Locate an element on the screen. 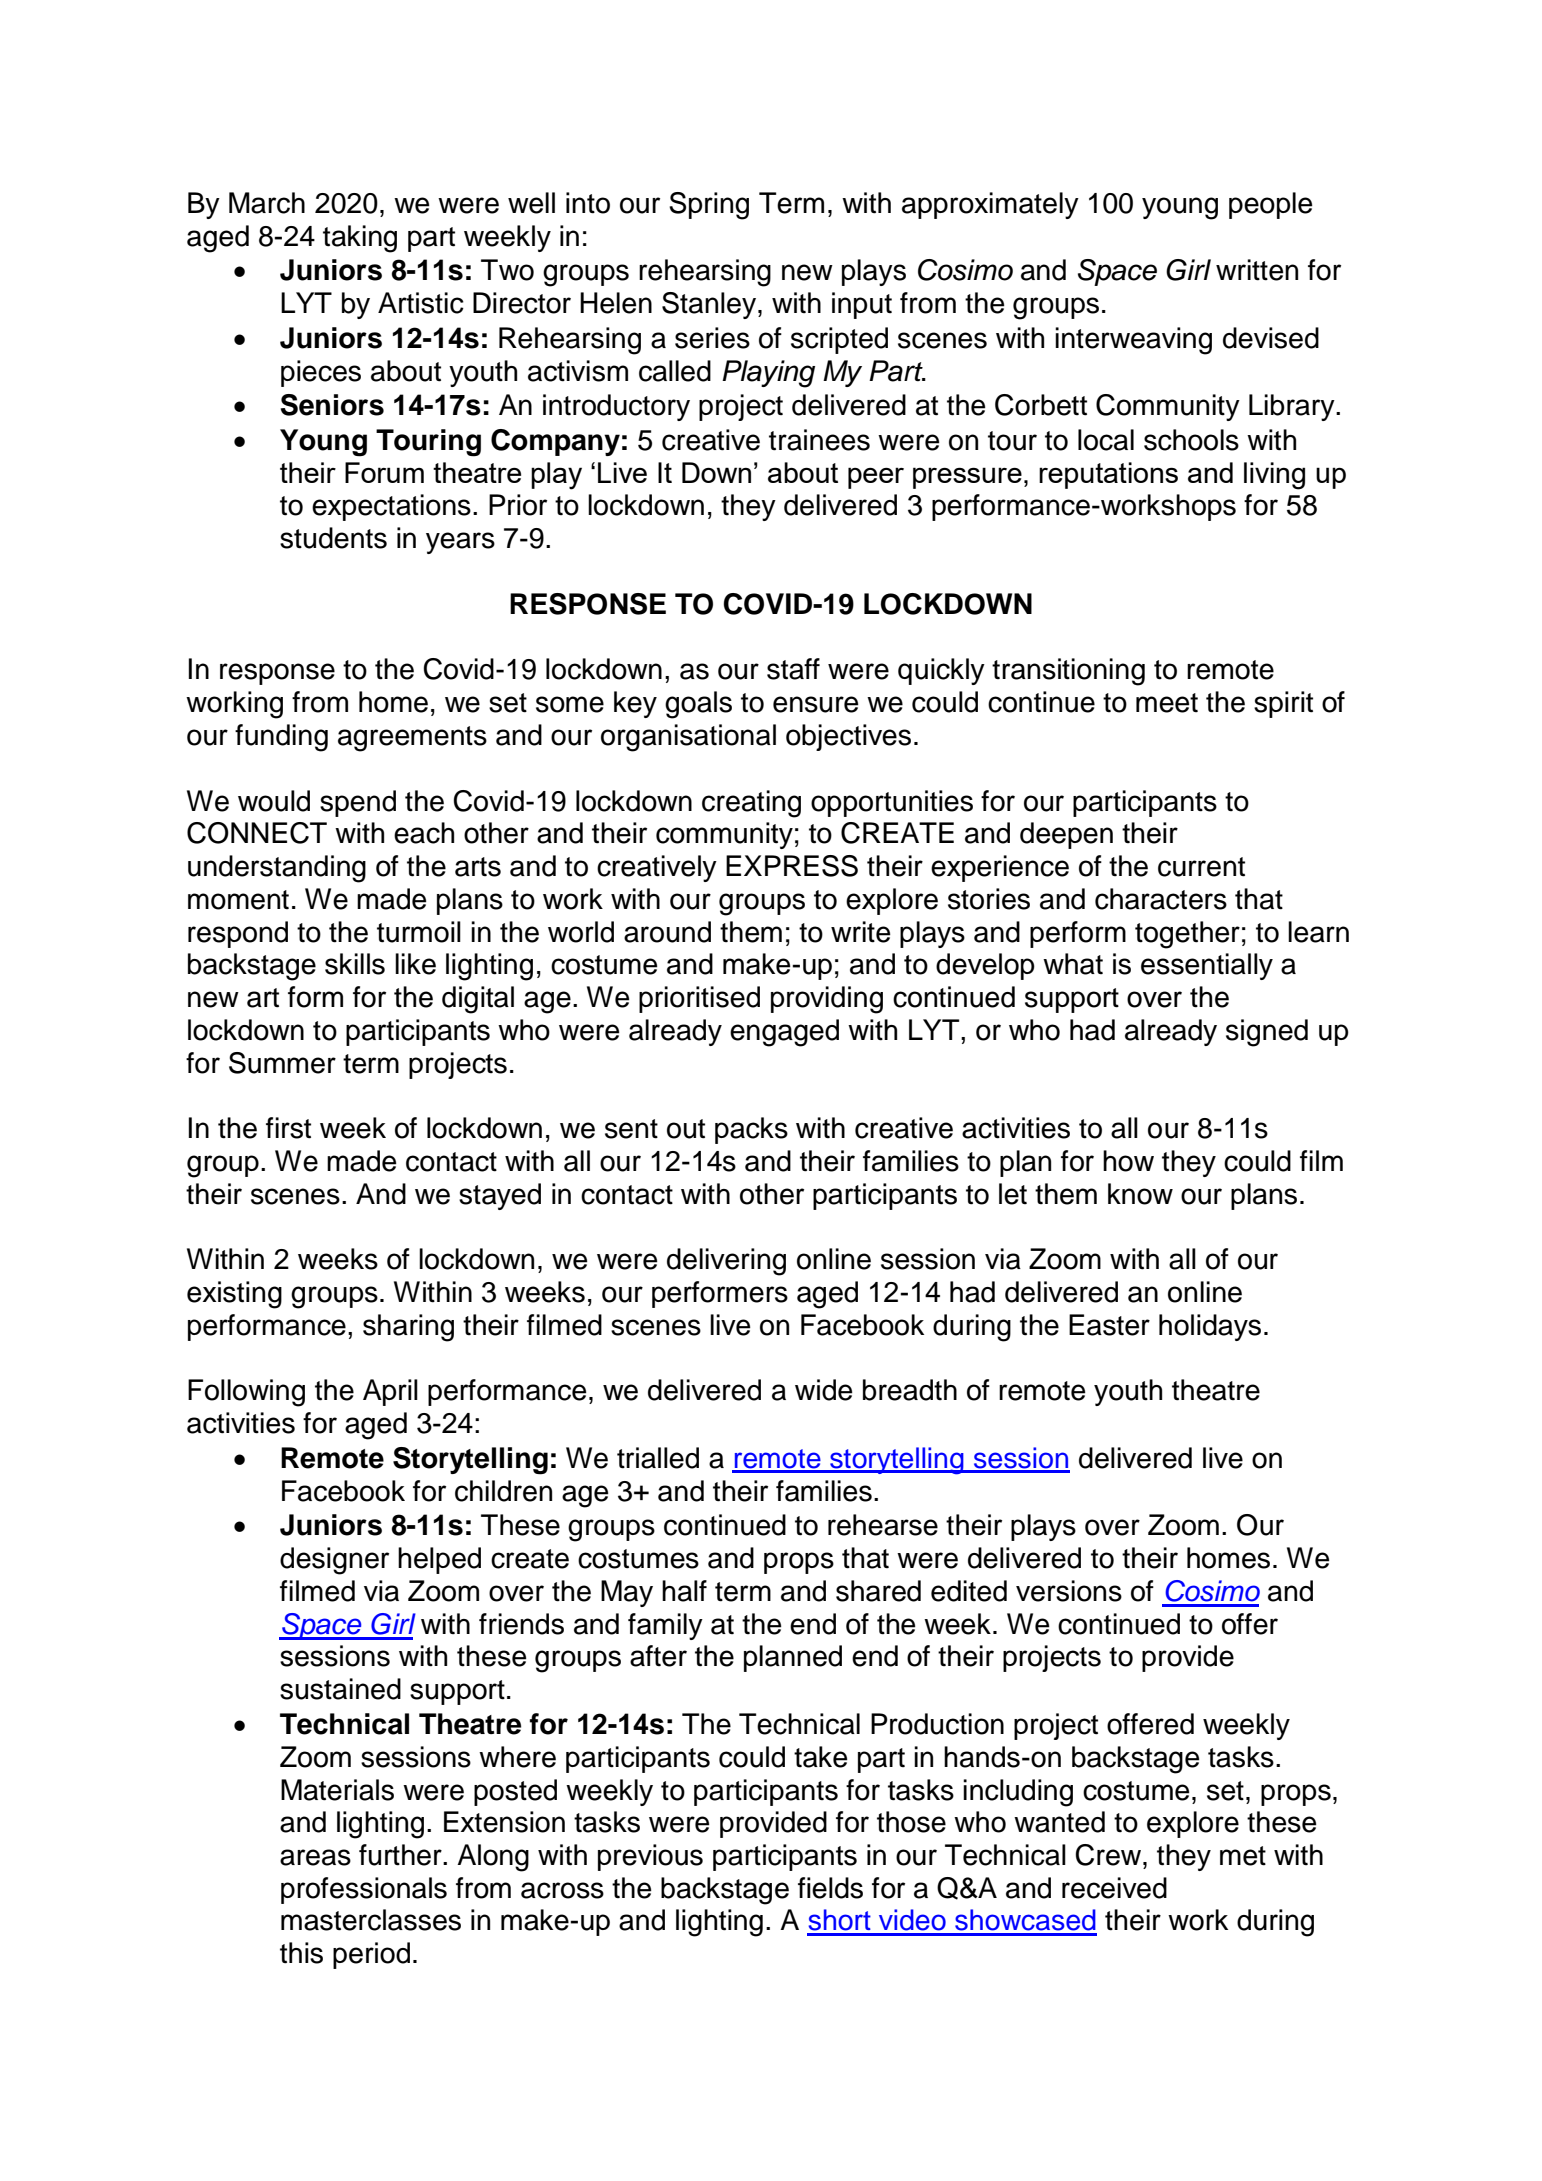 The height and width of the screenshot is (2181, 1542). designer is located at coordinates (334, 1561).
